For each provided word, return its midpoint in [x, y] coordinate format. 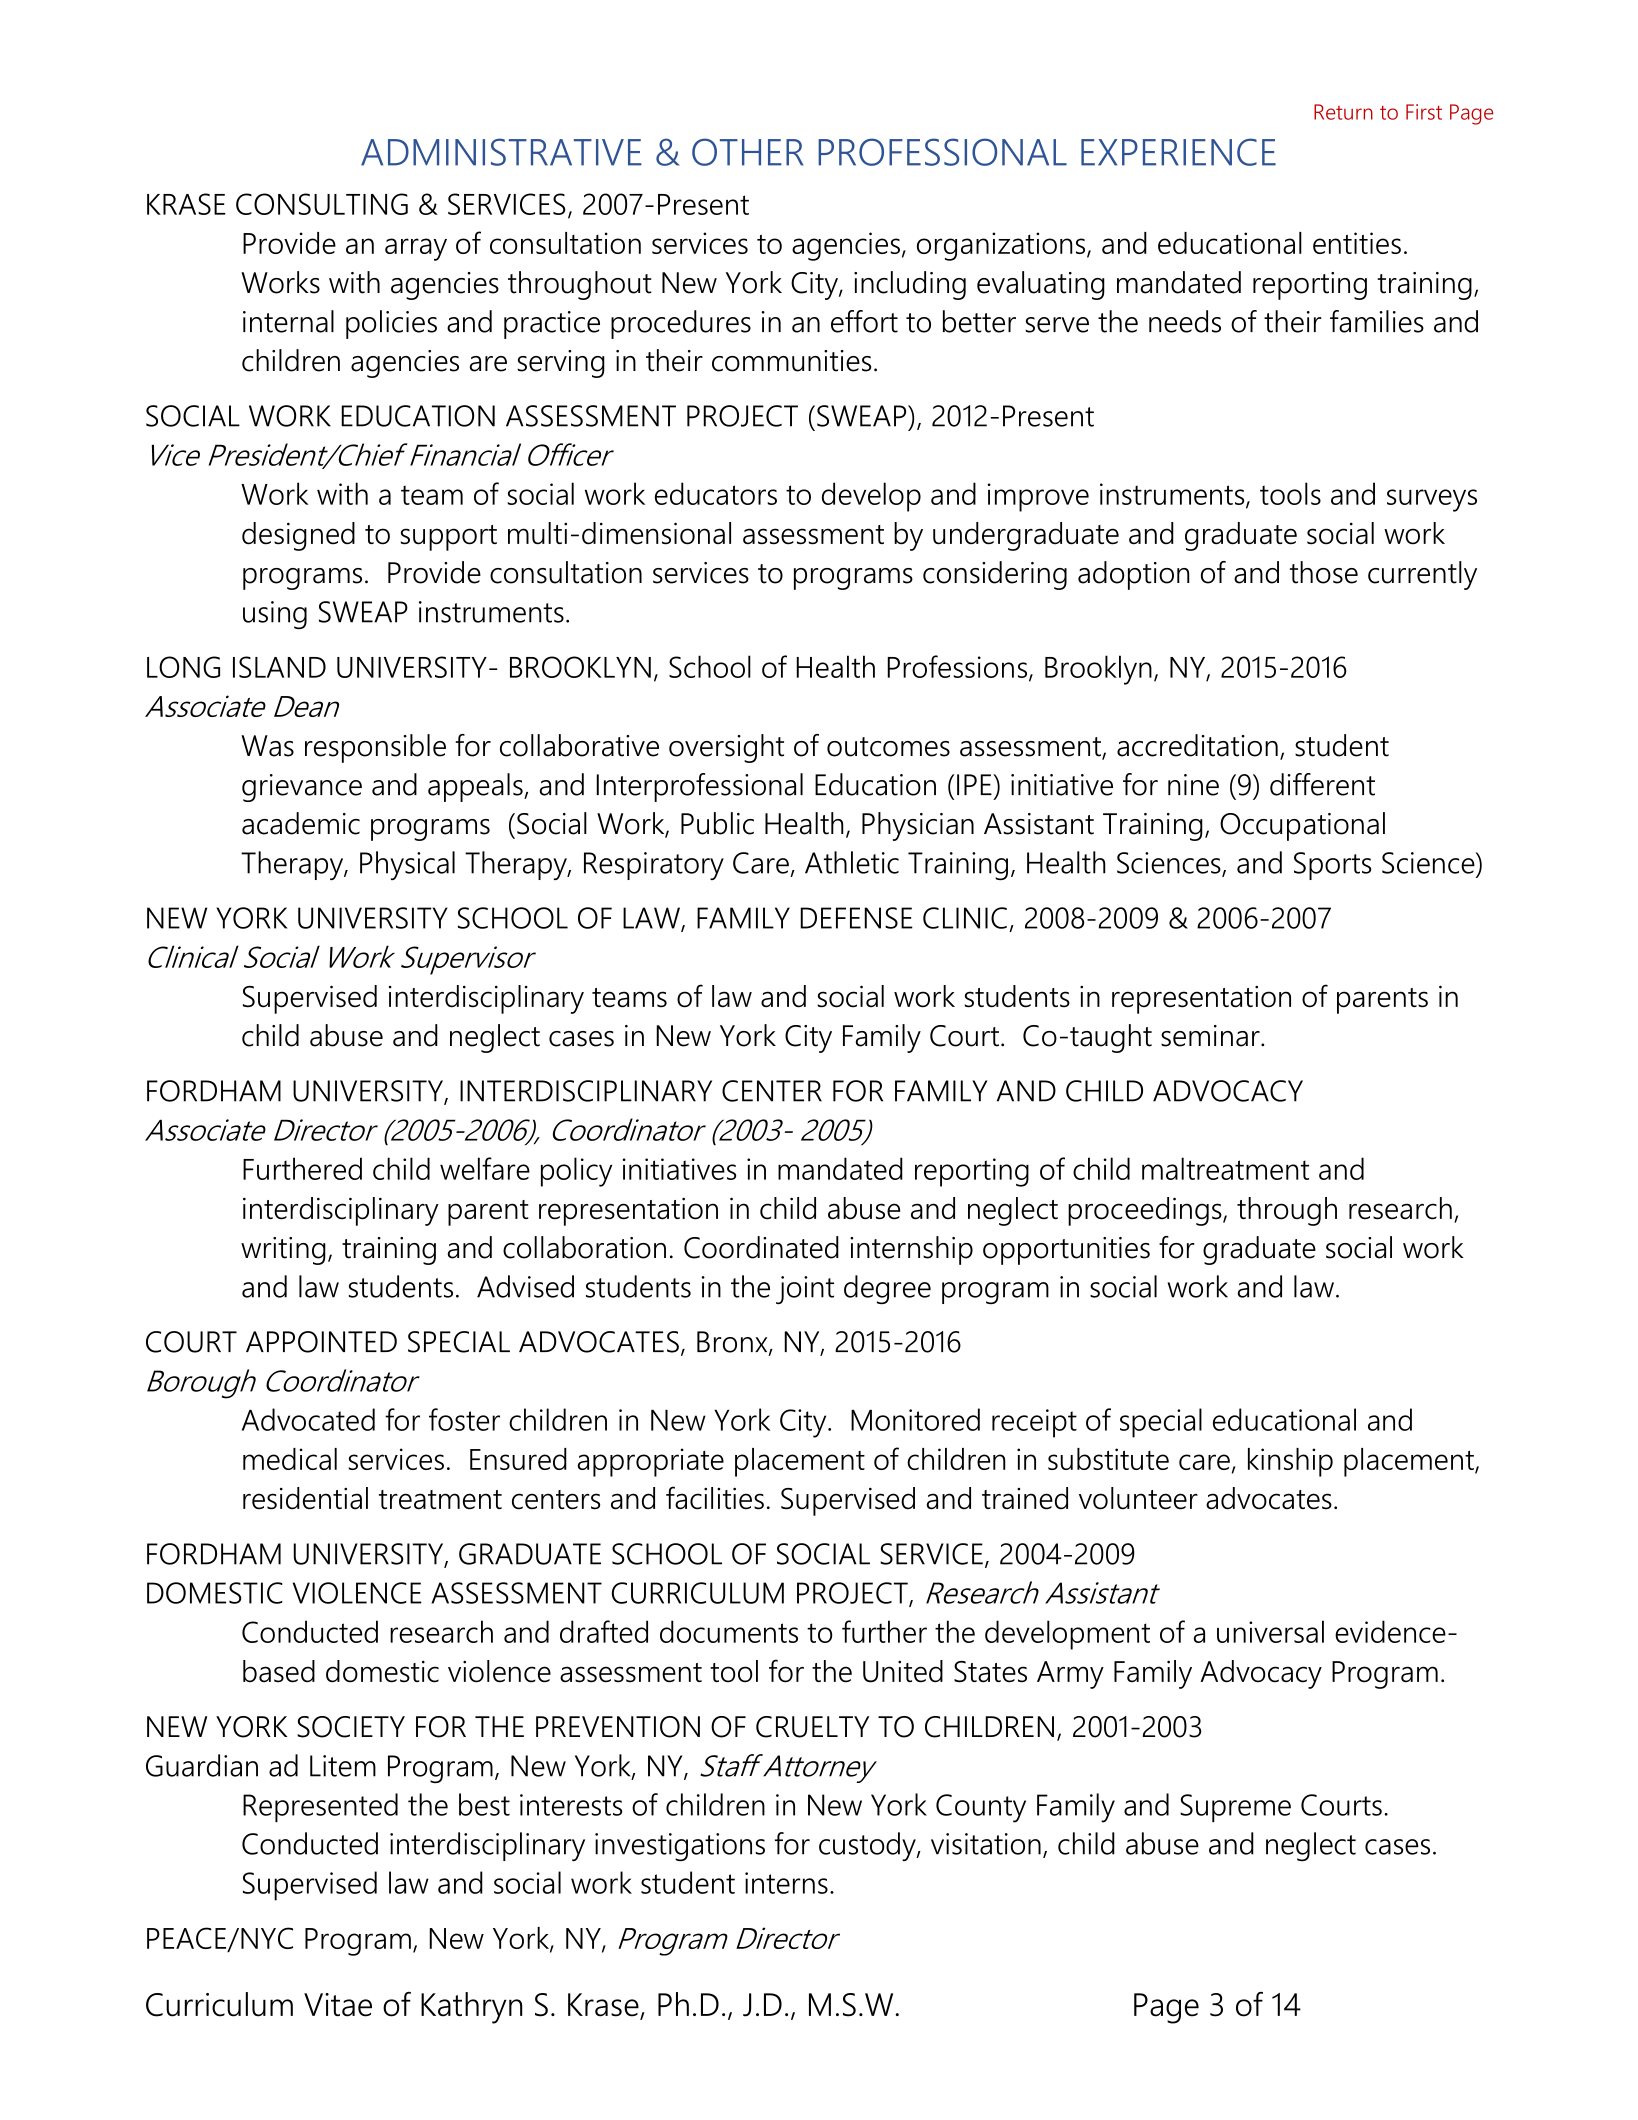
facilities [715, 1498]
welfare [485, 1168]
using [275, 615]
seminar [1211, 1036]
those [1324, 572]
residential [305, 1498]
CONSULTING [322, 204]
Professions [958, 667]
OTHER [747, 152]
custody [868, 1846]
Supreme [1235, 1808]
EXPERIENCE [1178, 152]
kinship [1290, 1462]
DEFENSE [856, 918]
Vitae [338, 2005]
